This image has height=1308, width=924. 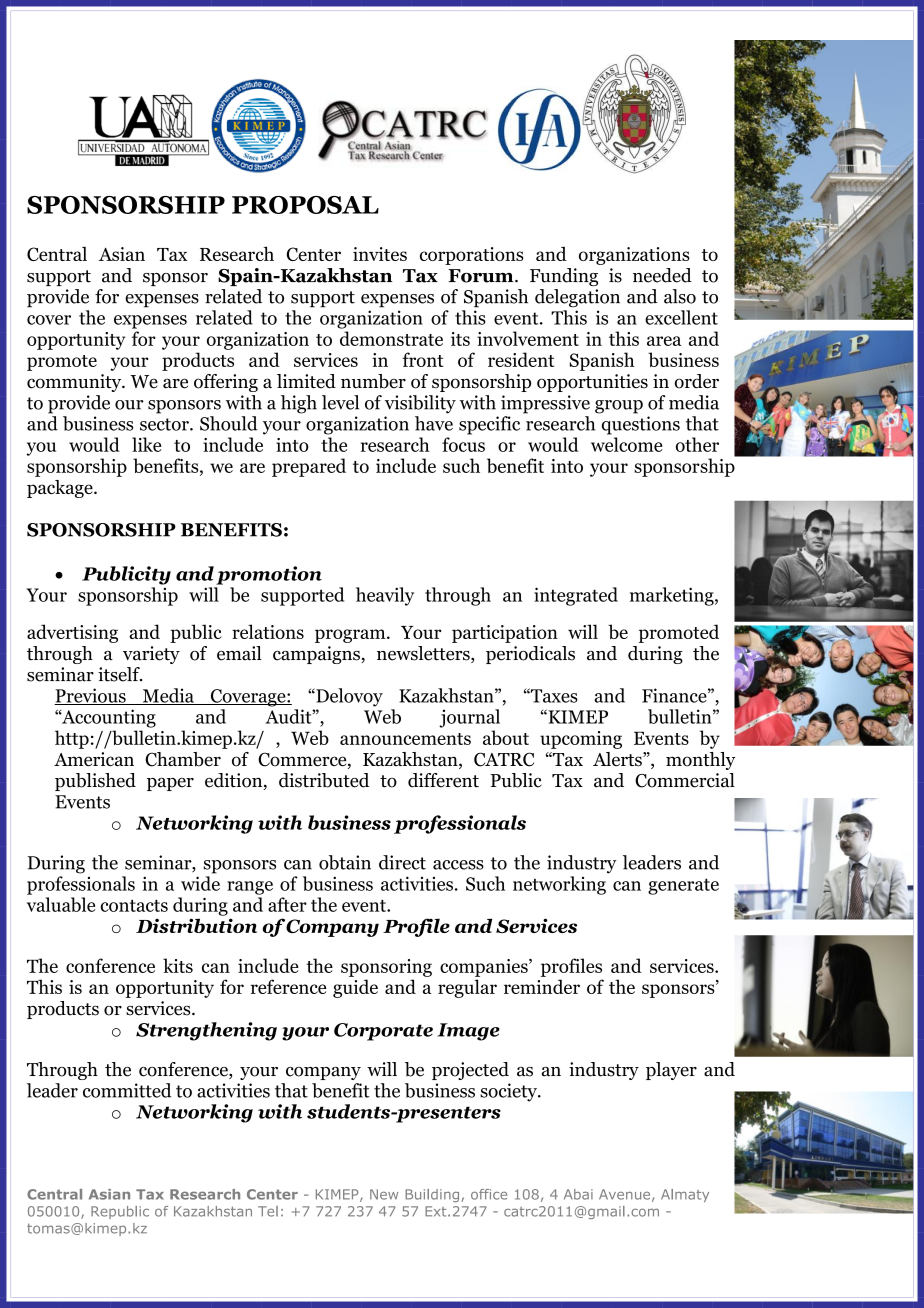 What do you see at coordinates (127, 1090) in the image?
I see `committed` at bounding box center [127, 1090].
